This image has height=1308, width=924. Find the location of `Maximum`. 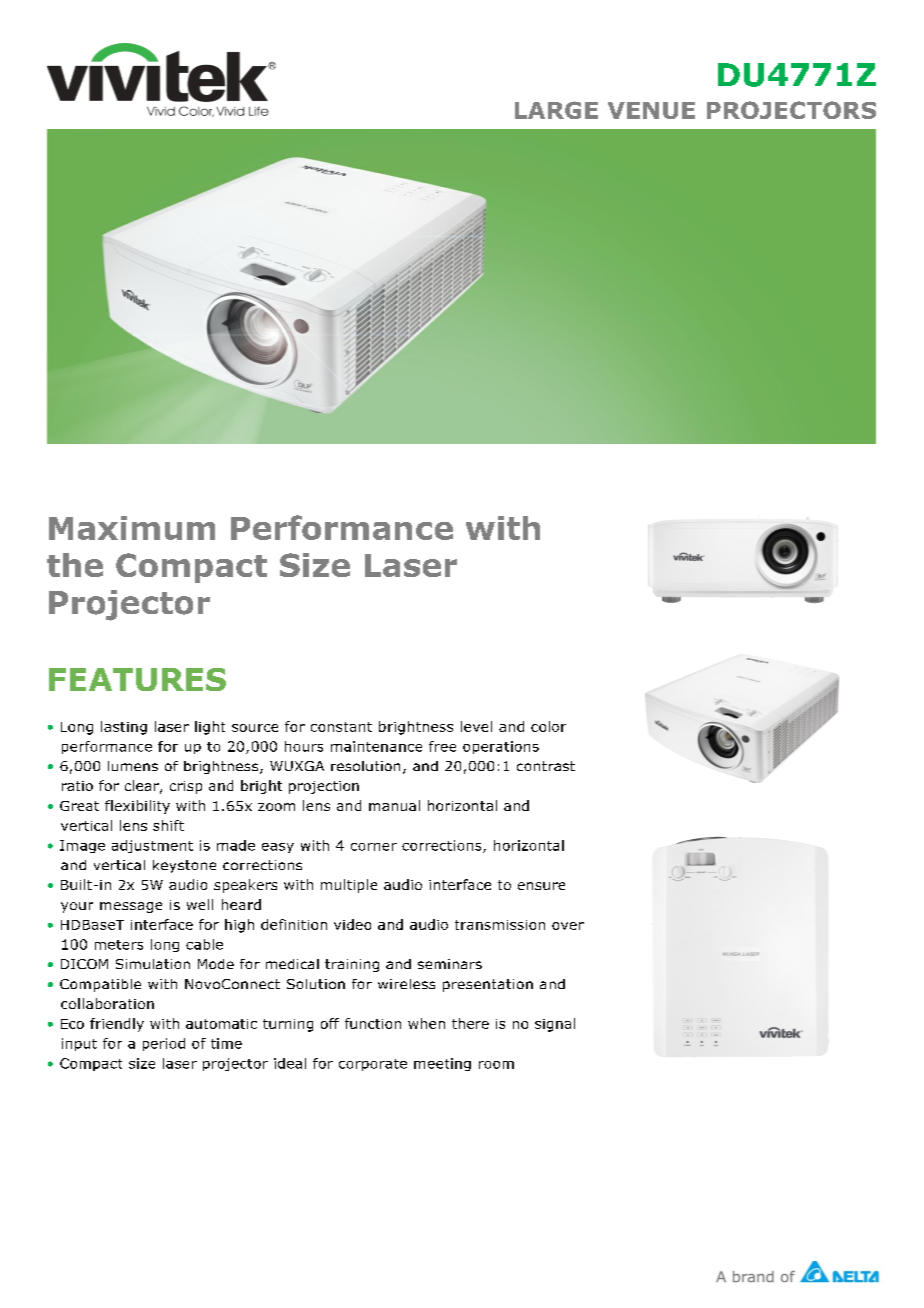

Maximum is located at coordinates (132, 528).
